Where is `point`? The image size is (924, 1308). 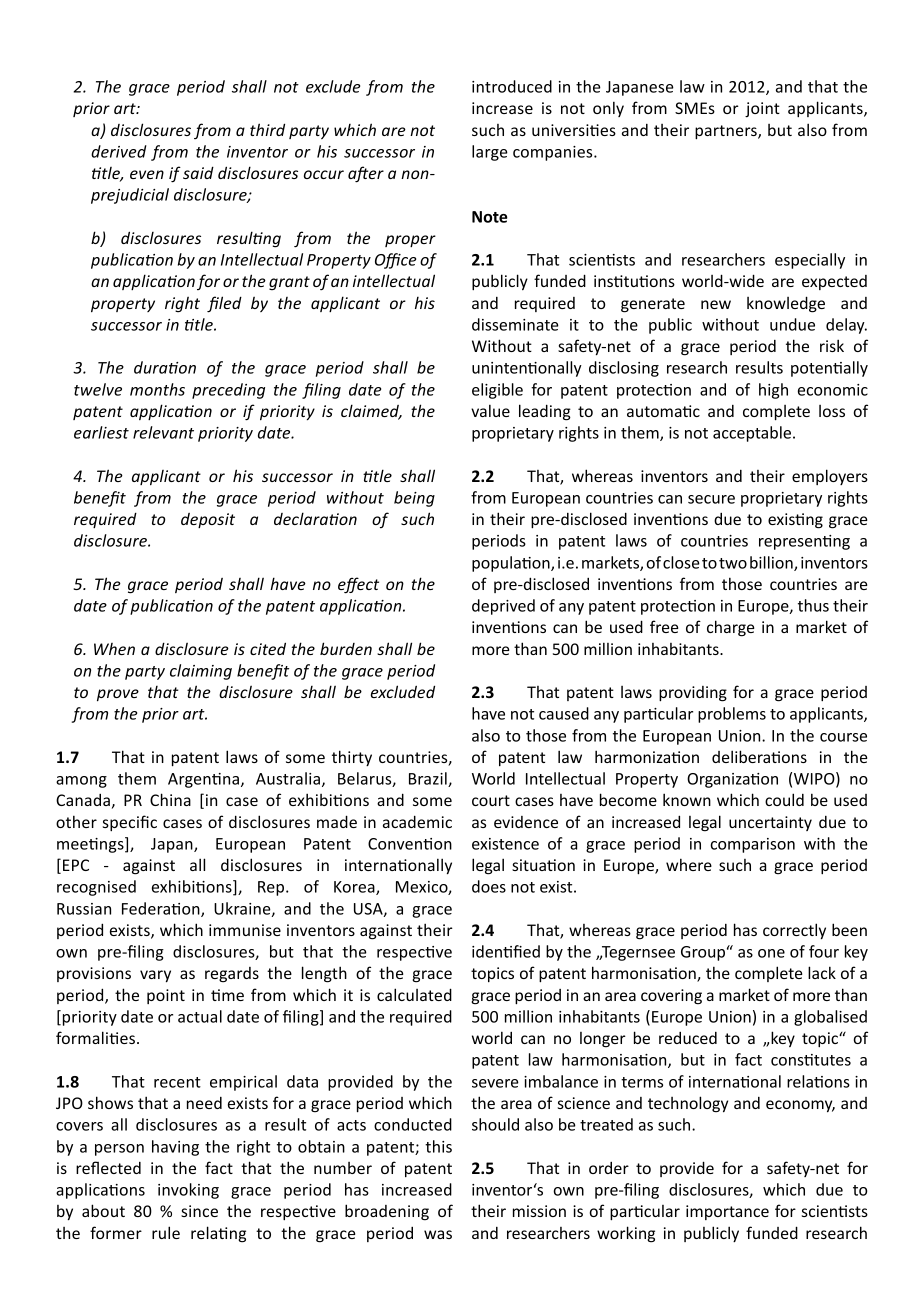
point is located at coordinates (166, 996).
